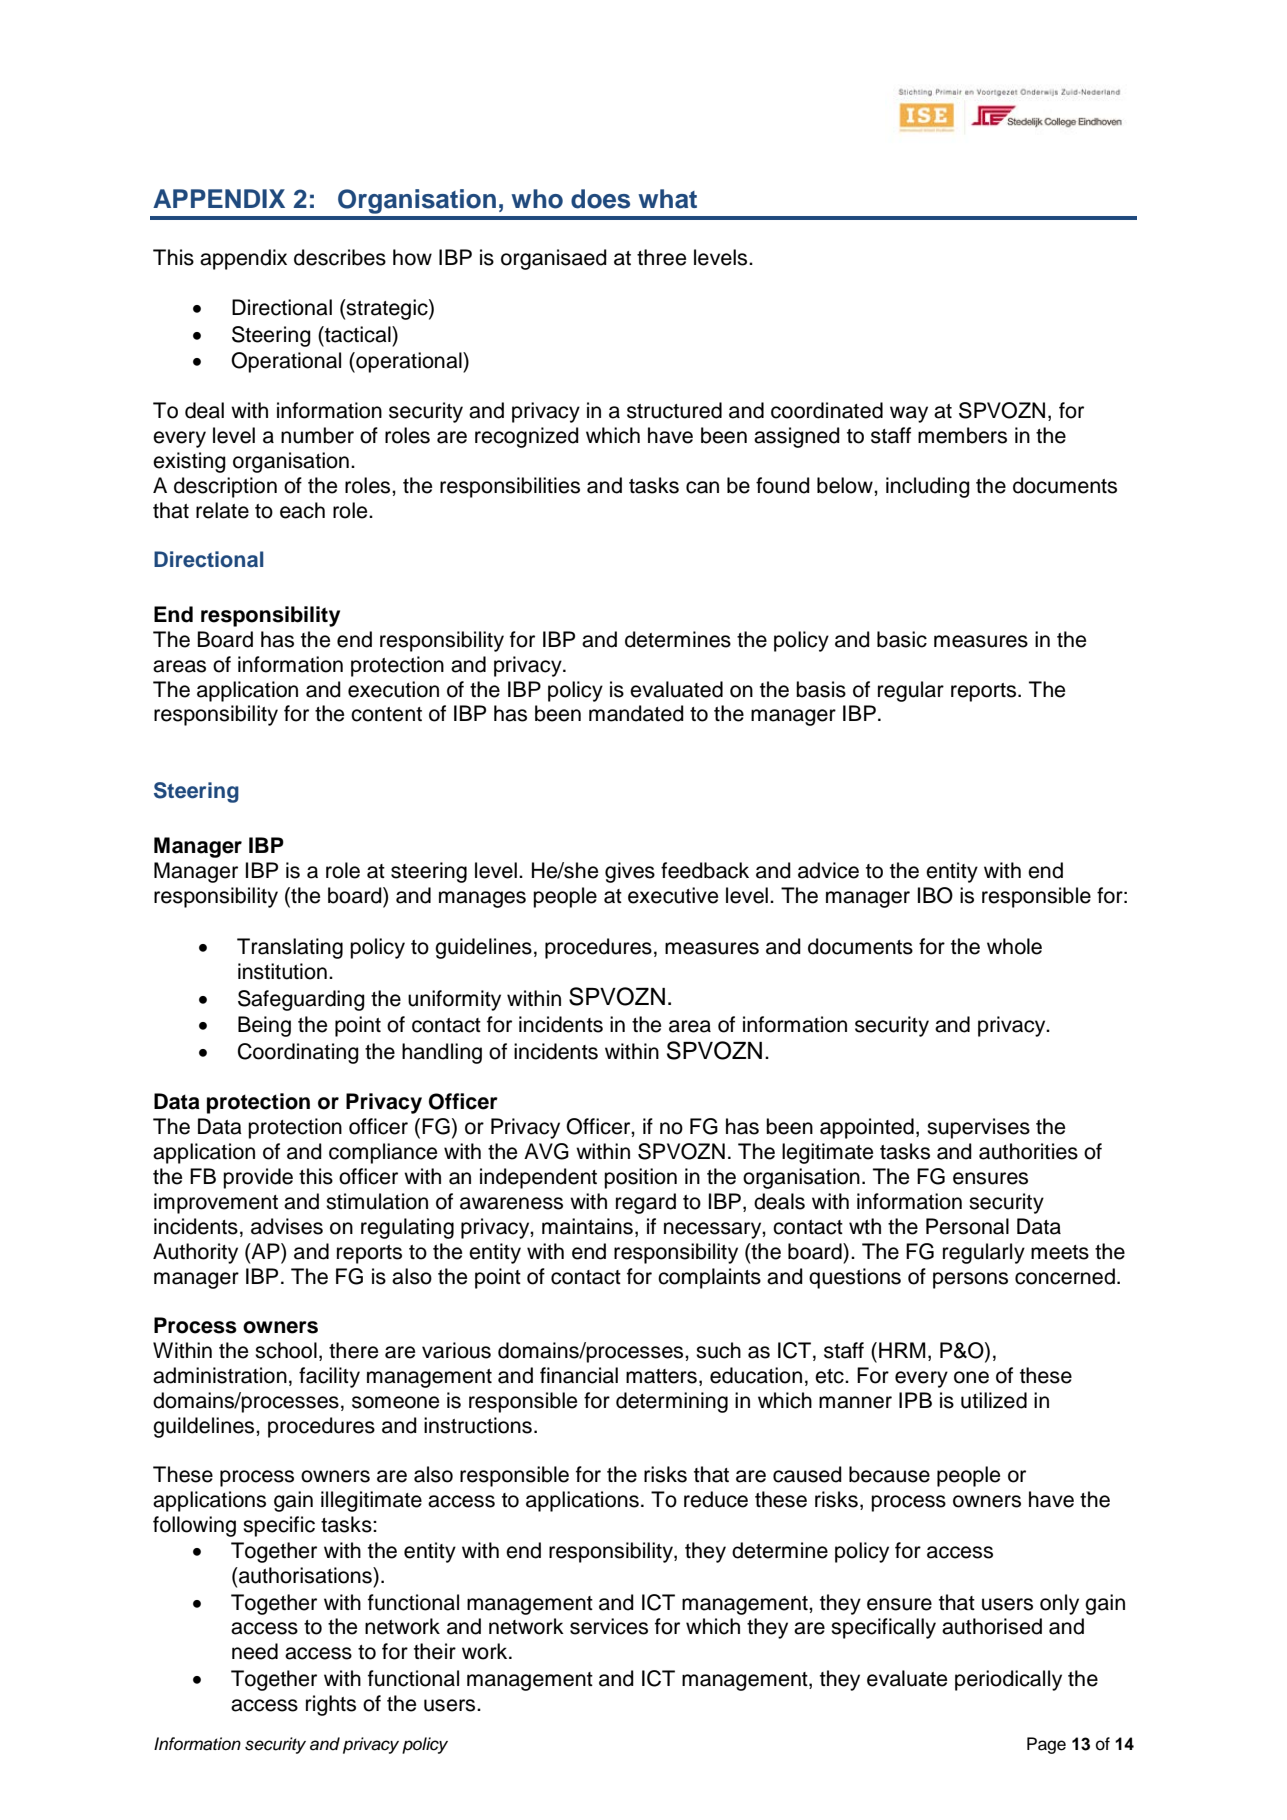  What do you see at coordinates (636, 713) in the page?
I see `mandated` at bounding box center [636, 713].
